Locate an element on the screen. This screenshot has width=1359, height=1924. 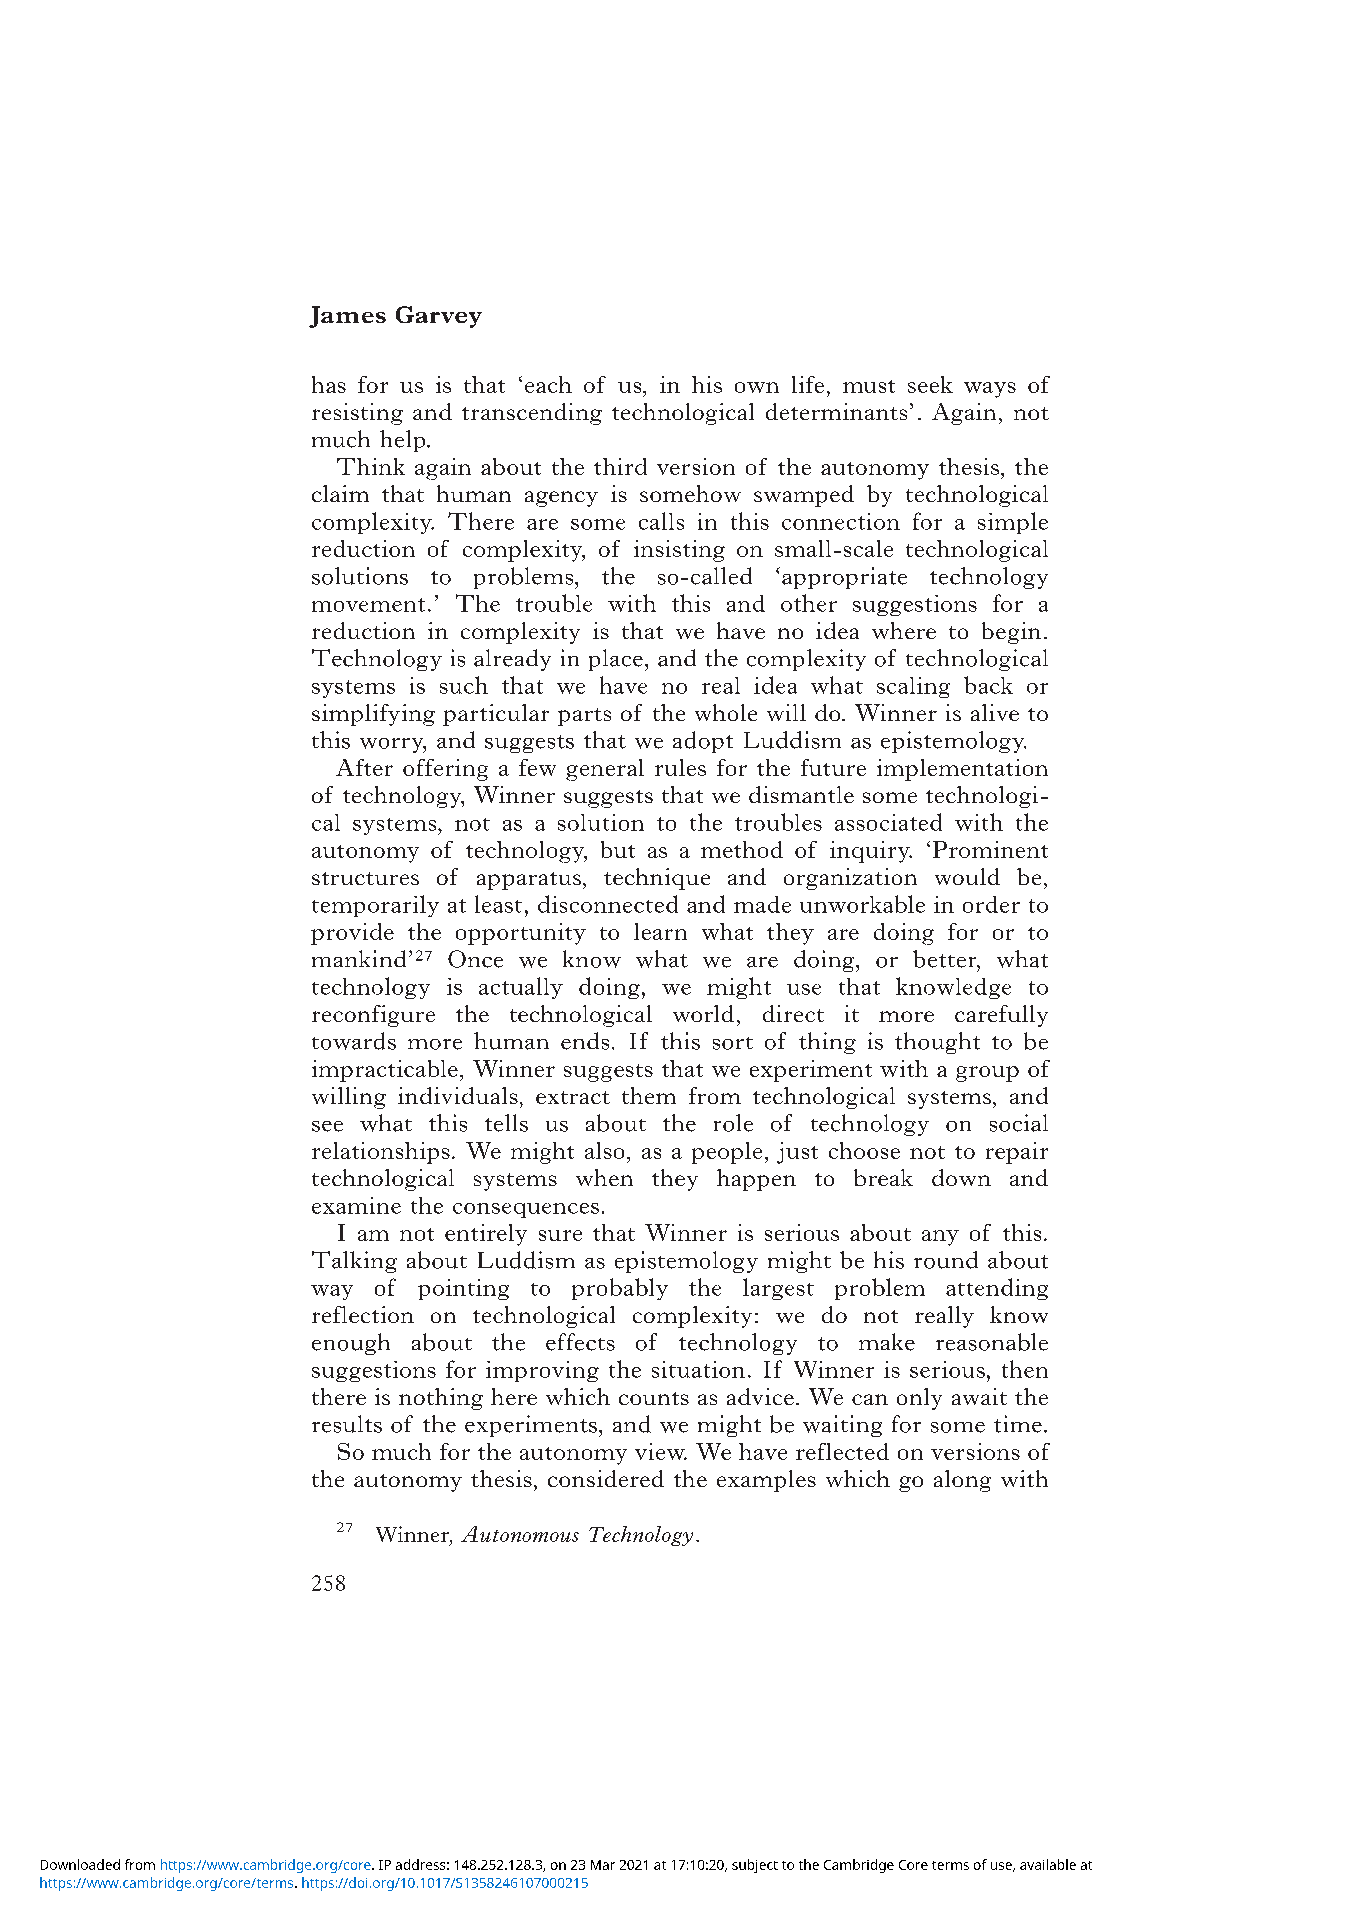
Mar is located at coordinates (603, 1865).
